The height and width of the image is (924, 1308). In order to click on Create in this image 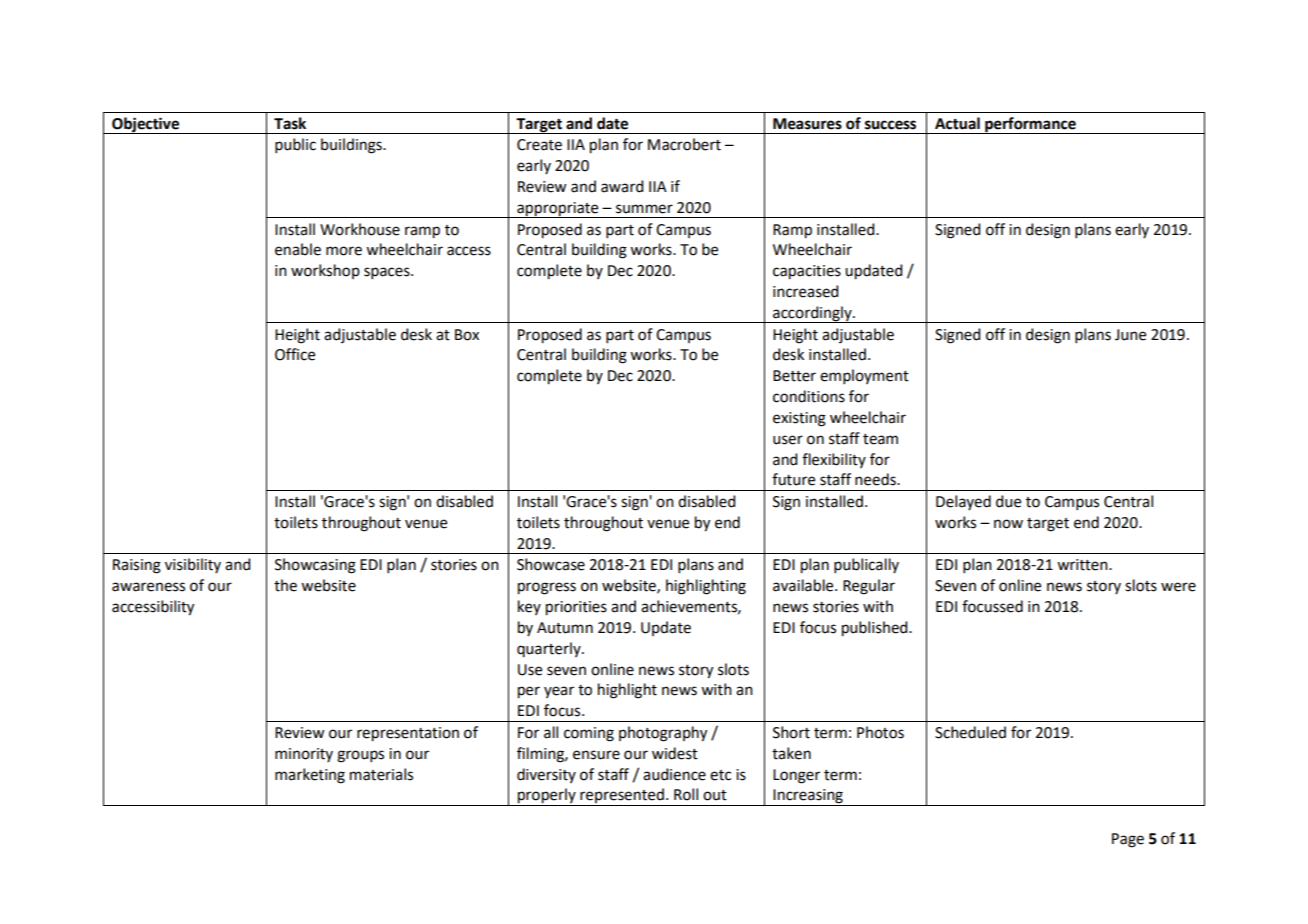, I will do `click(539, 145)`.
